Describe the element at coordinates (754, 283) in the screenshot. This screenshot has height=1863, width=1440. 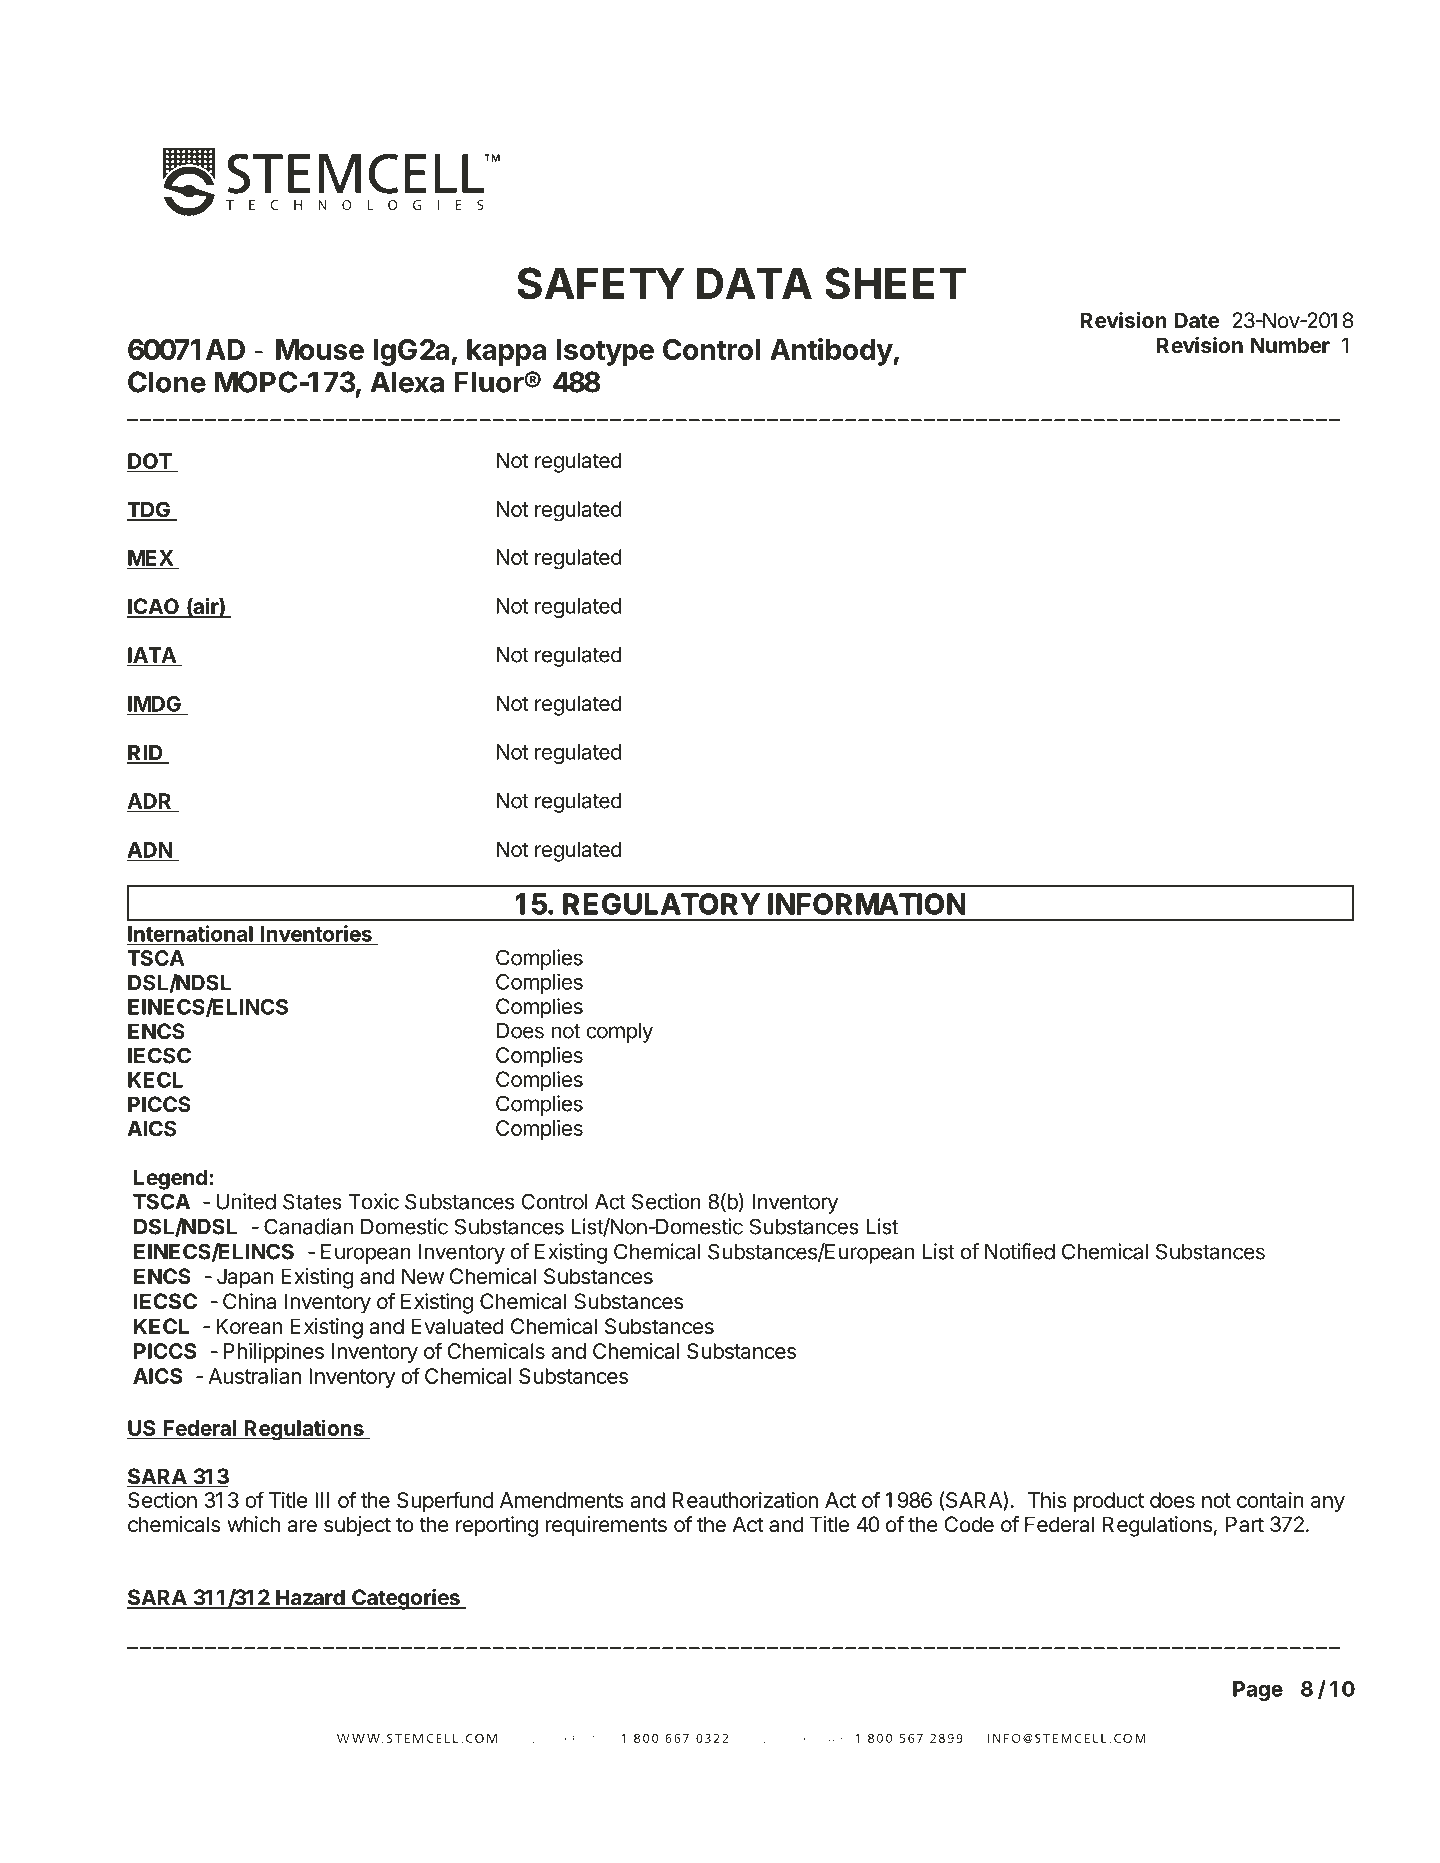
I see `DATA` at that location.
